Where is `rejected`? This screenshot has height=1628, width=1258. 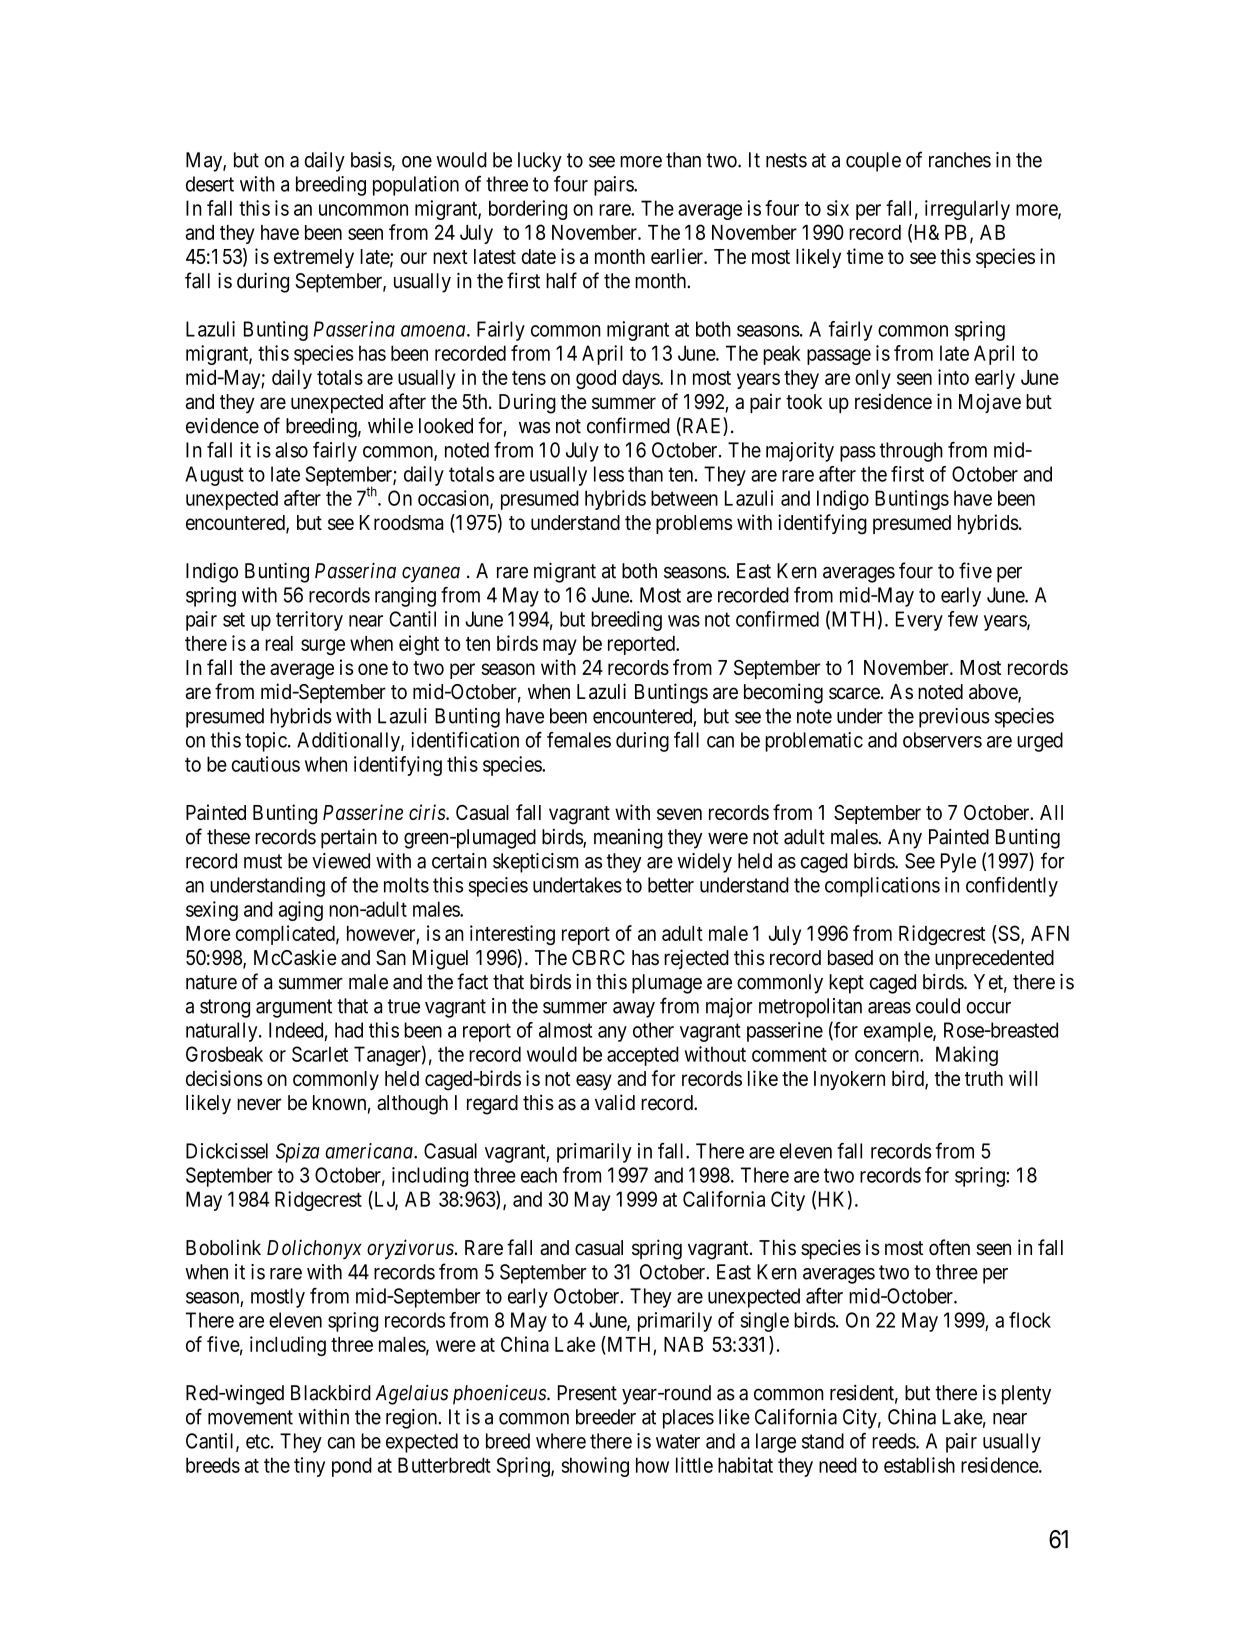 rejected is located at coordinates (696, 959).
